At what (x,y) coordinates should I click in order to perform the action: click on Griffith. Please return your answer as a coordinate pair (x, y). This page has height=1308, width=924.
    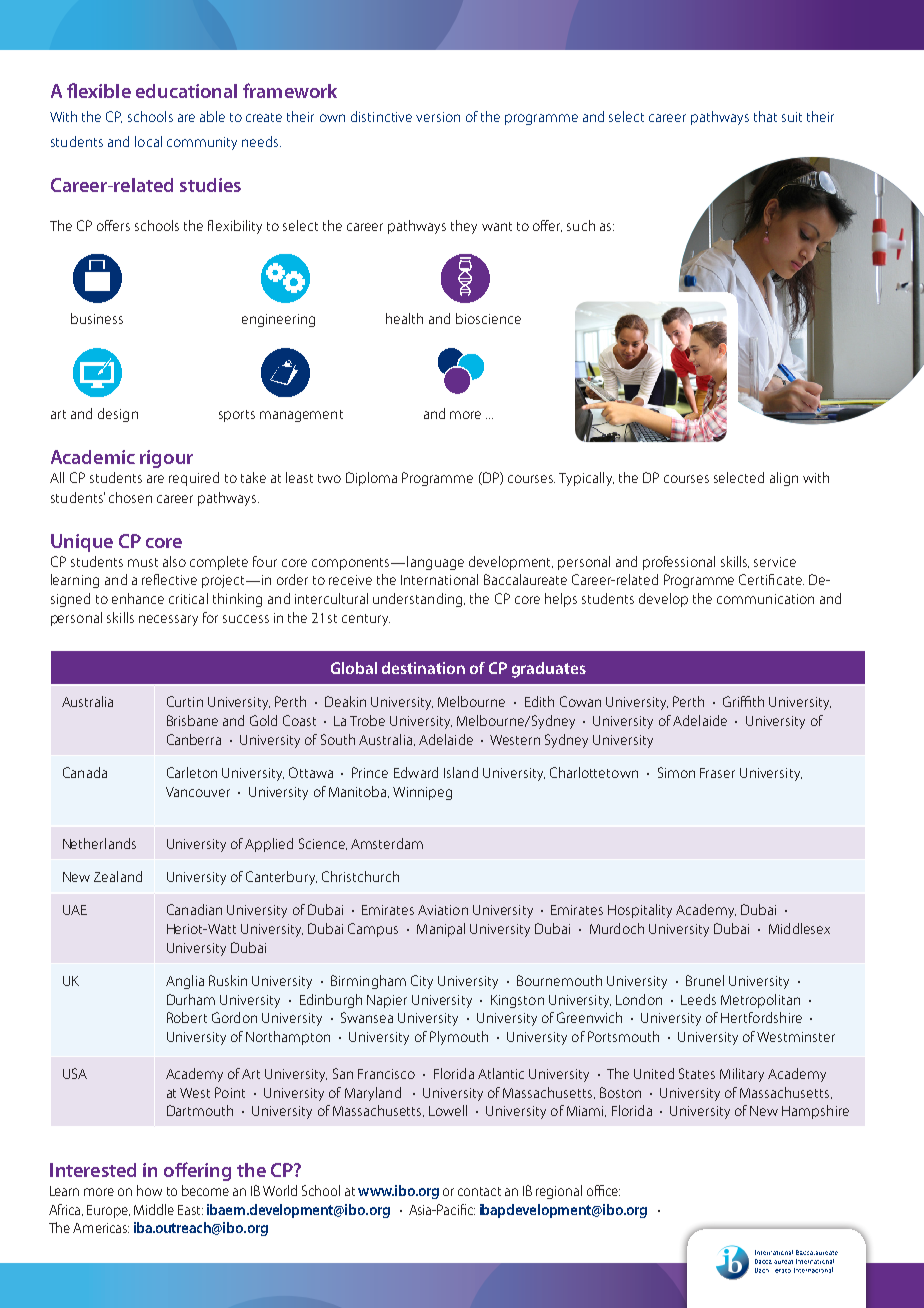
    Looking at the image, I should click on (743, 701).
